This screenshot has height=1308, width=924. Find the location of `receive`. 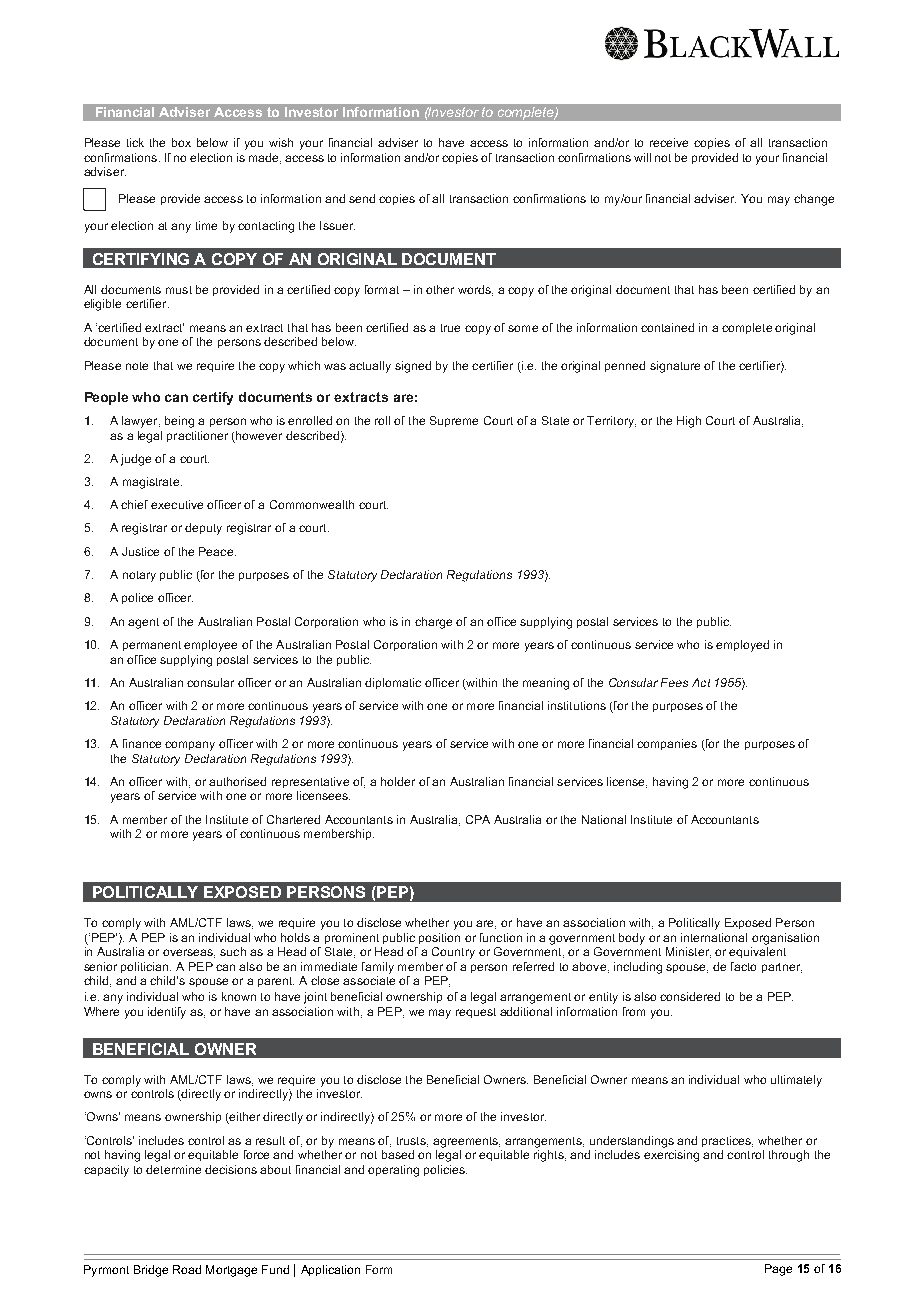

receive is located at coordinates (669, 142).
